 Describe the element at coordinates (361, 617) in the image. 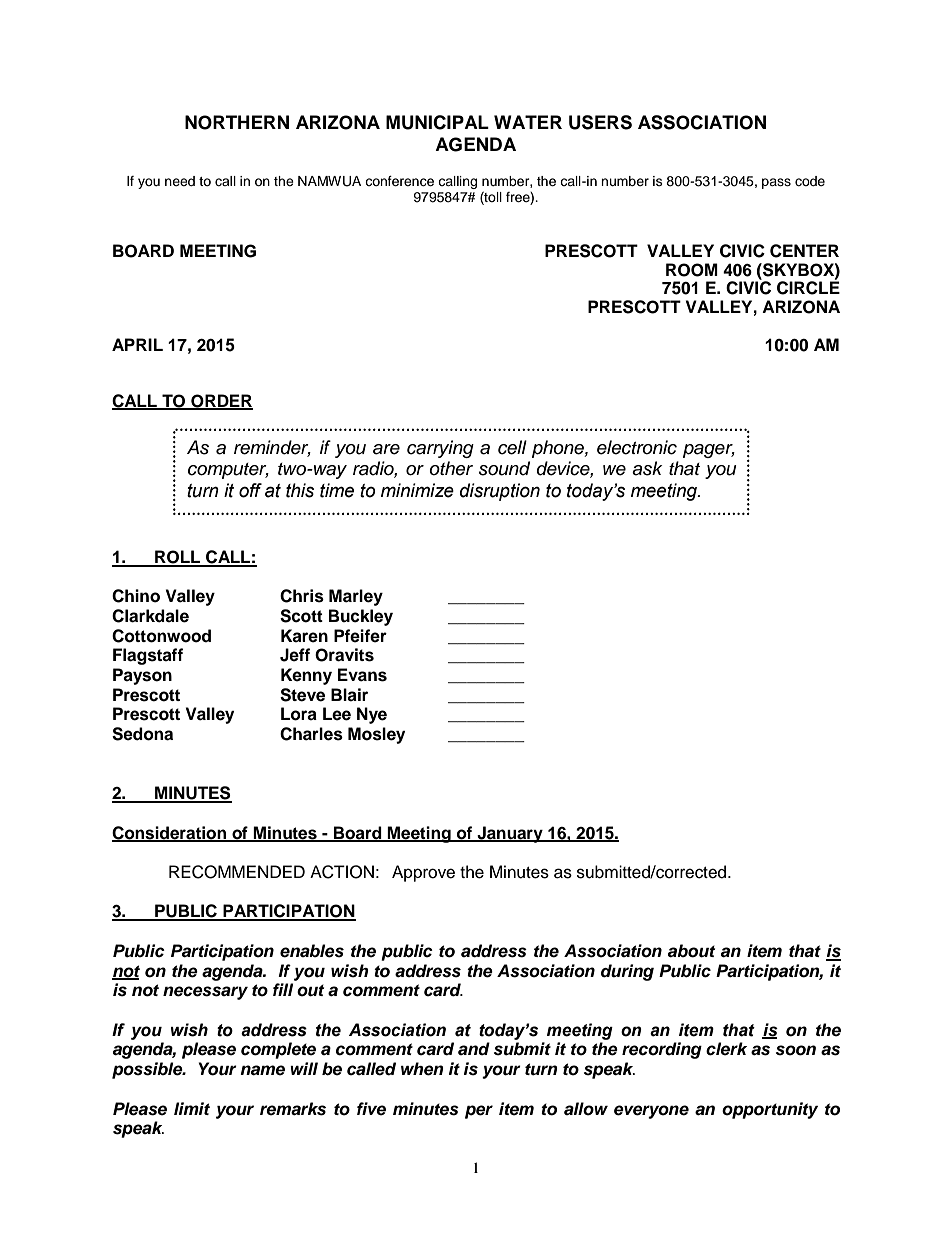

I see `Buckley` at that location.
